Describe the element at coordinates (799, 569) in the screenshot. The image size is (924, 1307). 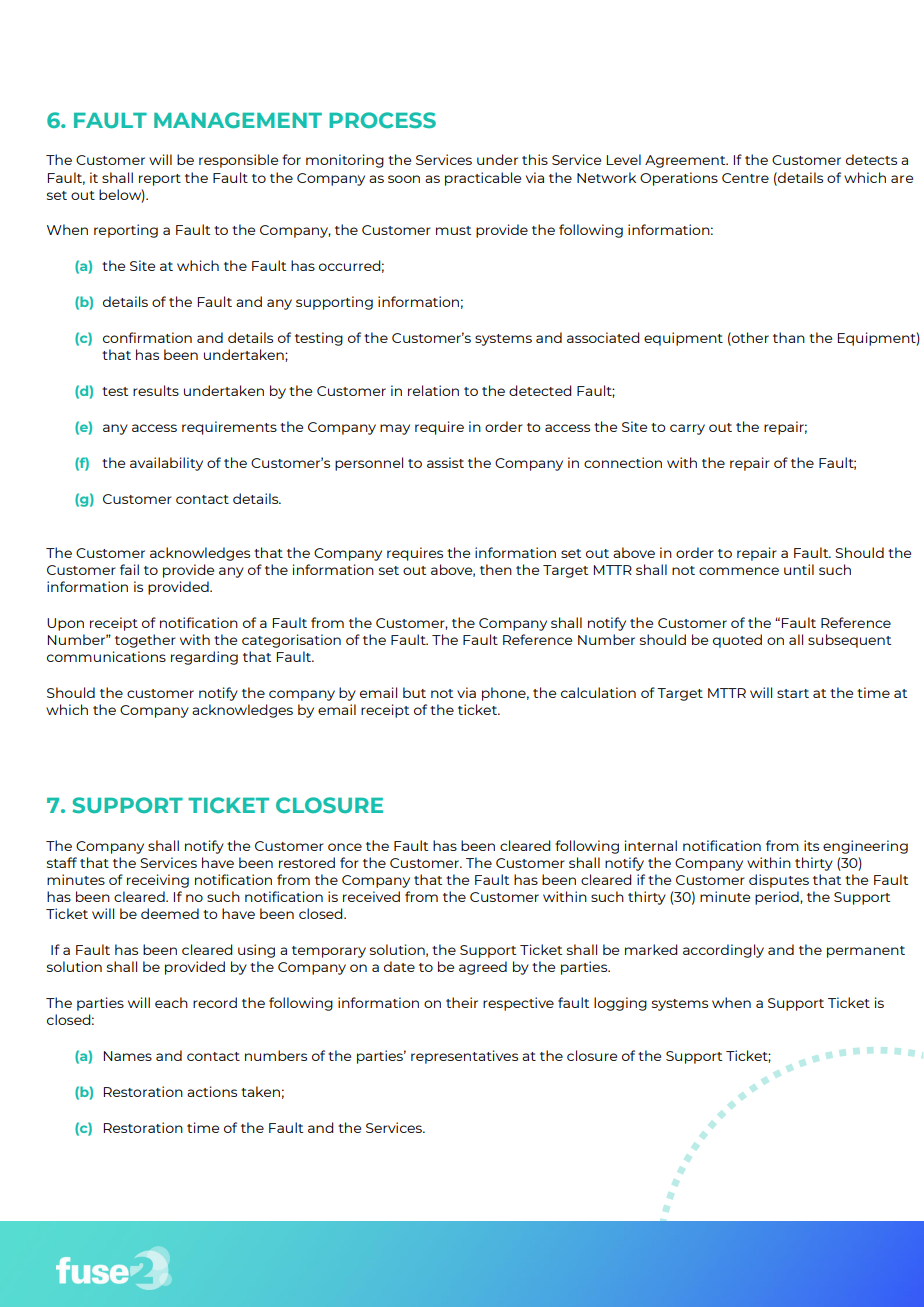
I see `until` at that location.
